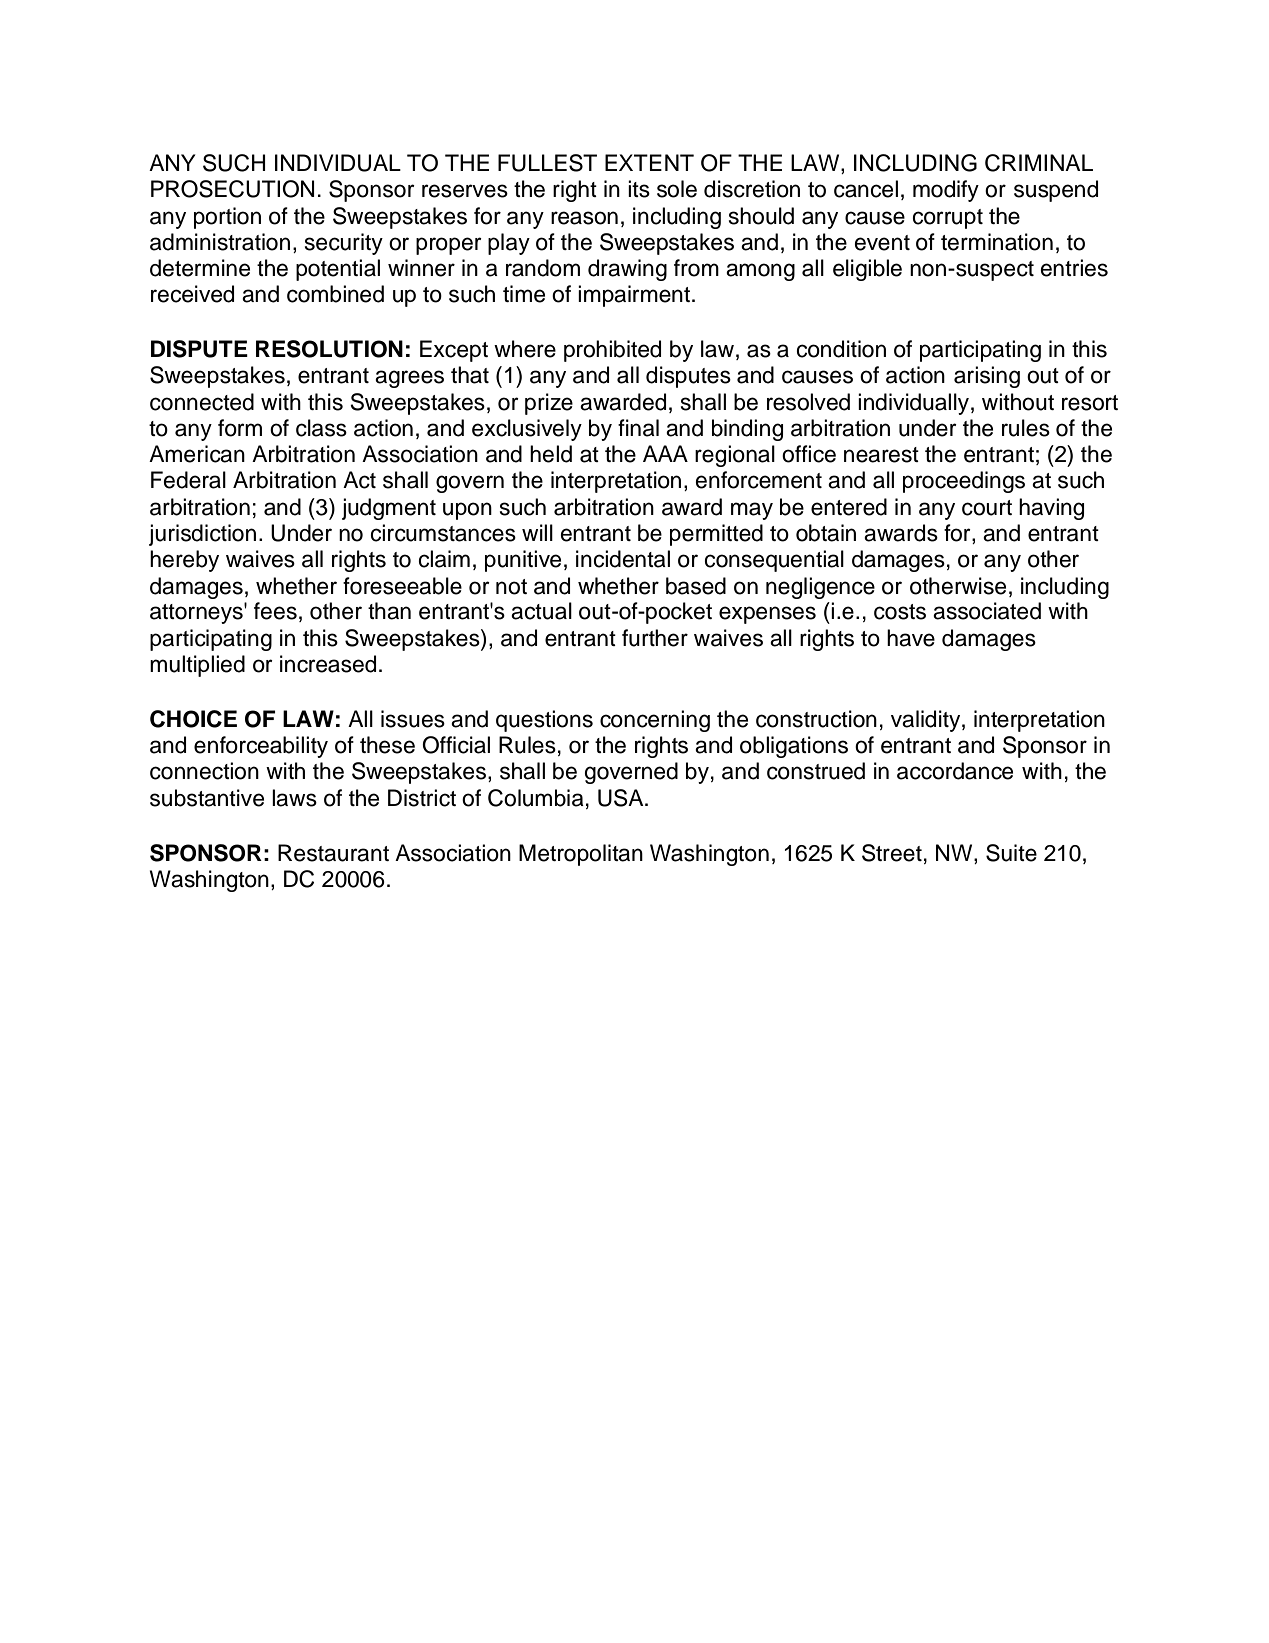 This document has height=1643, width=1269. Describe the element at coordinates (232, 189) in the document. I see `PROSECUTION` at that location.
